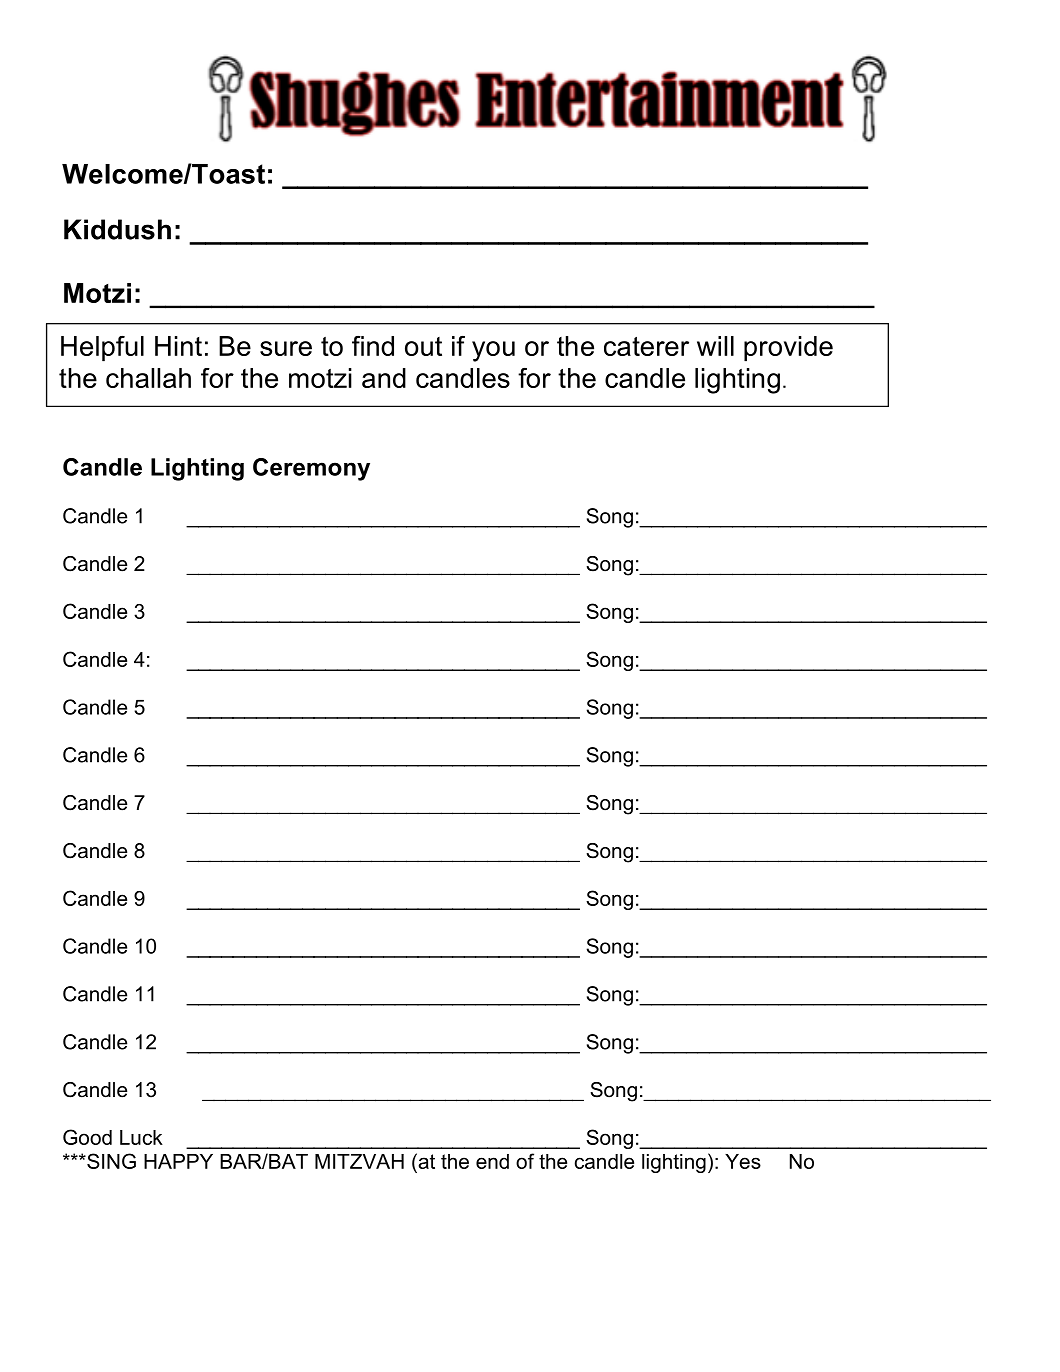  I want to click on caterer, so click(646, 346).
